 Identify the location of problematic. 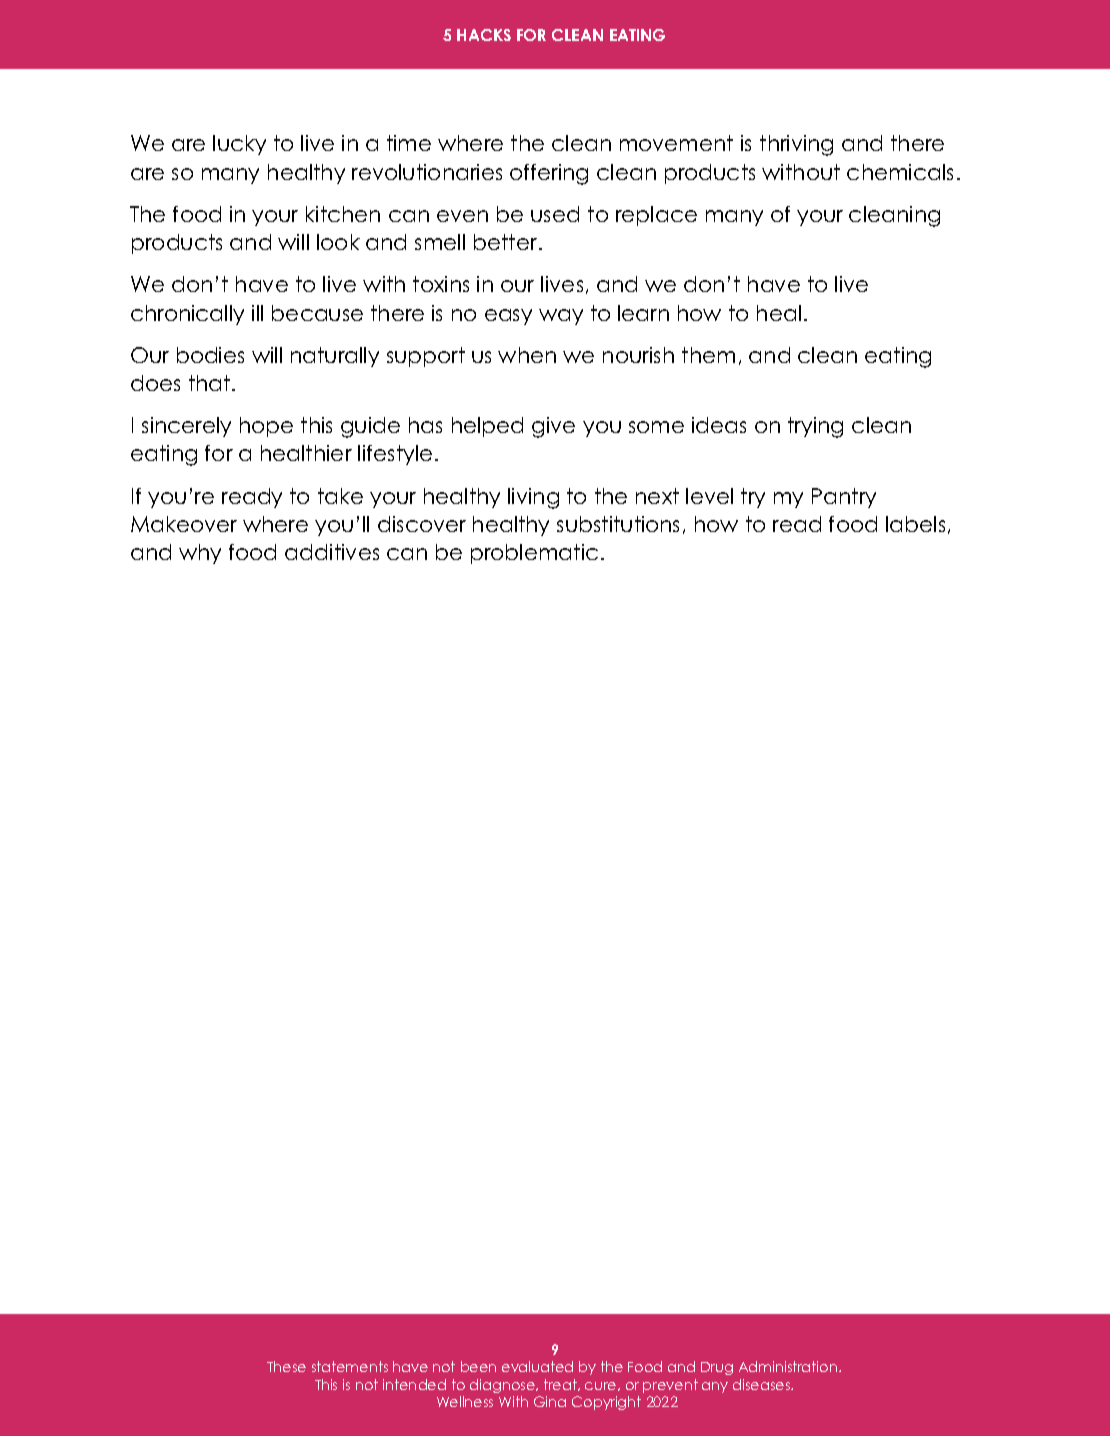
(534, 554).
